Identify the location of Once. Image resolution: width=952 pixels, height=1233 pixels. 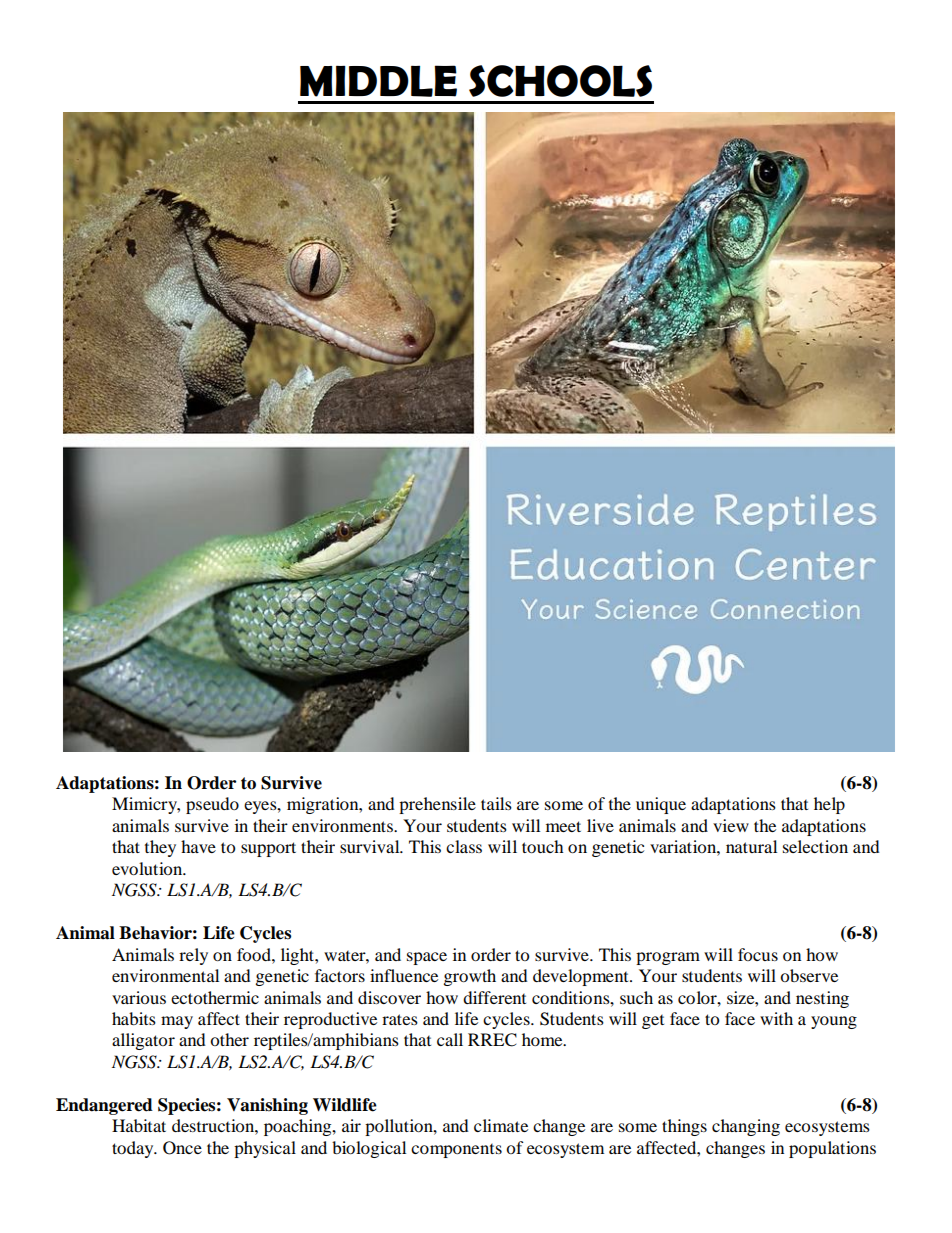
(182, 1148).
